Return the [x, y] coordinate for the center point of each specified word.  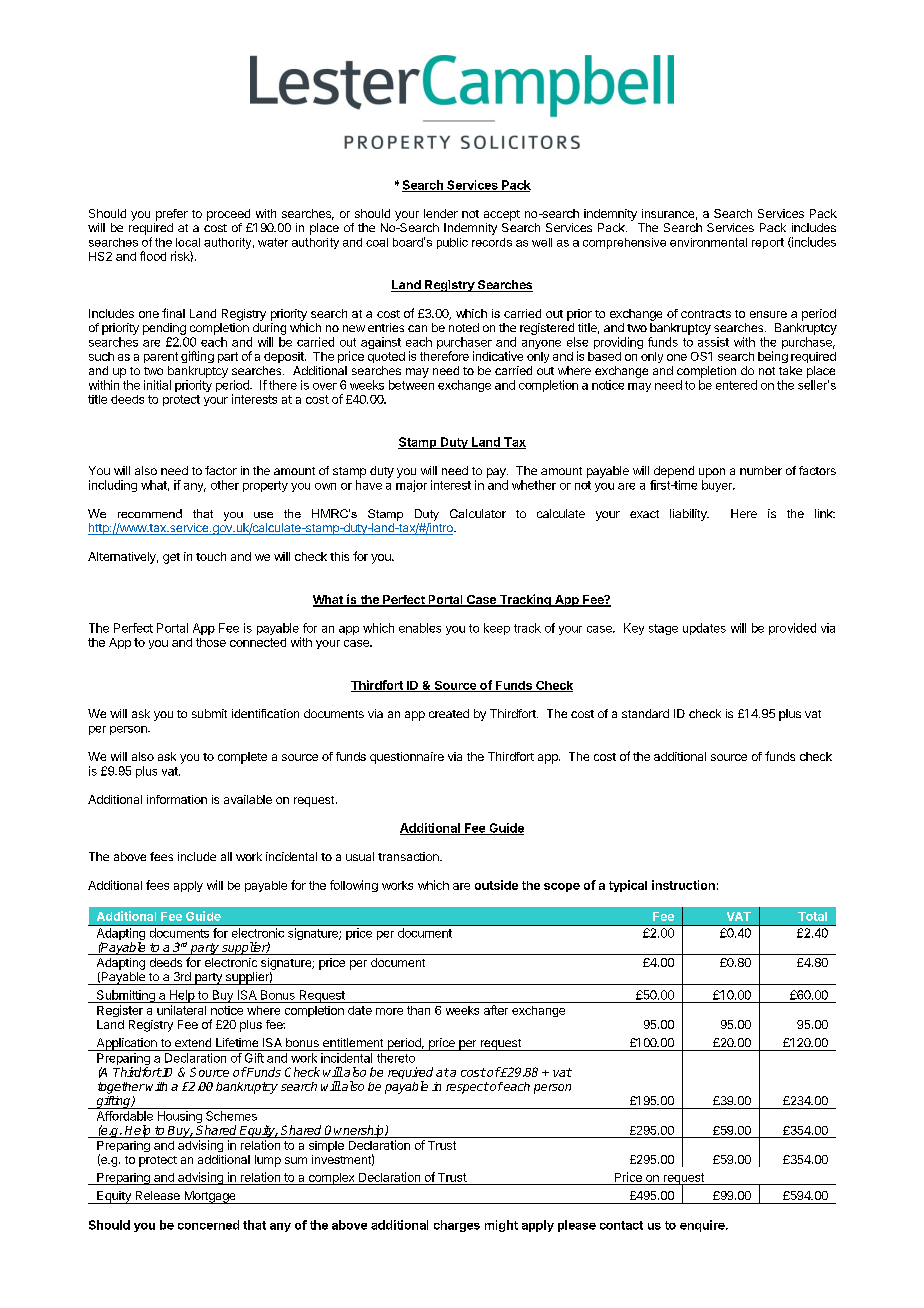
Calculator [478, 513]
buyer [718, 486]
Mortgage [210, 1197]
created [449, 713]
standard [645, 713]
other [225, 485]
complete [242, 758]
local [188, 242]
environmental [708, 242]
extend [193, 1042]
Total [812, 916]
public [452, 243]
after [496, 1010]
